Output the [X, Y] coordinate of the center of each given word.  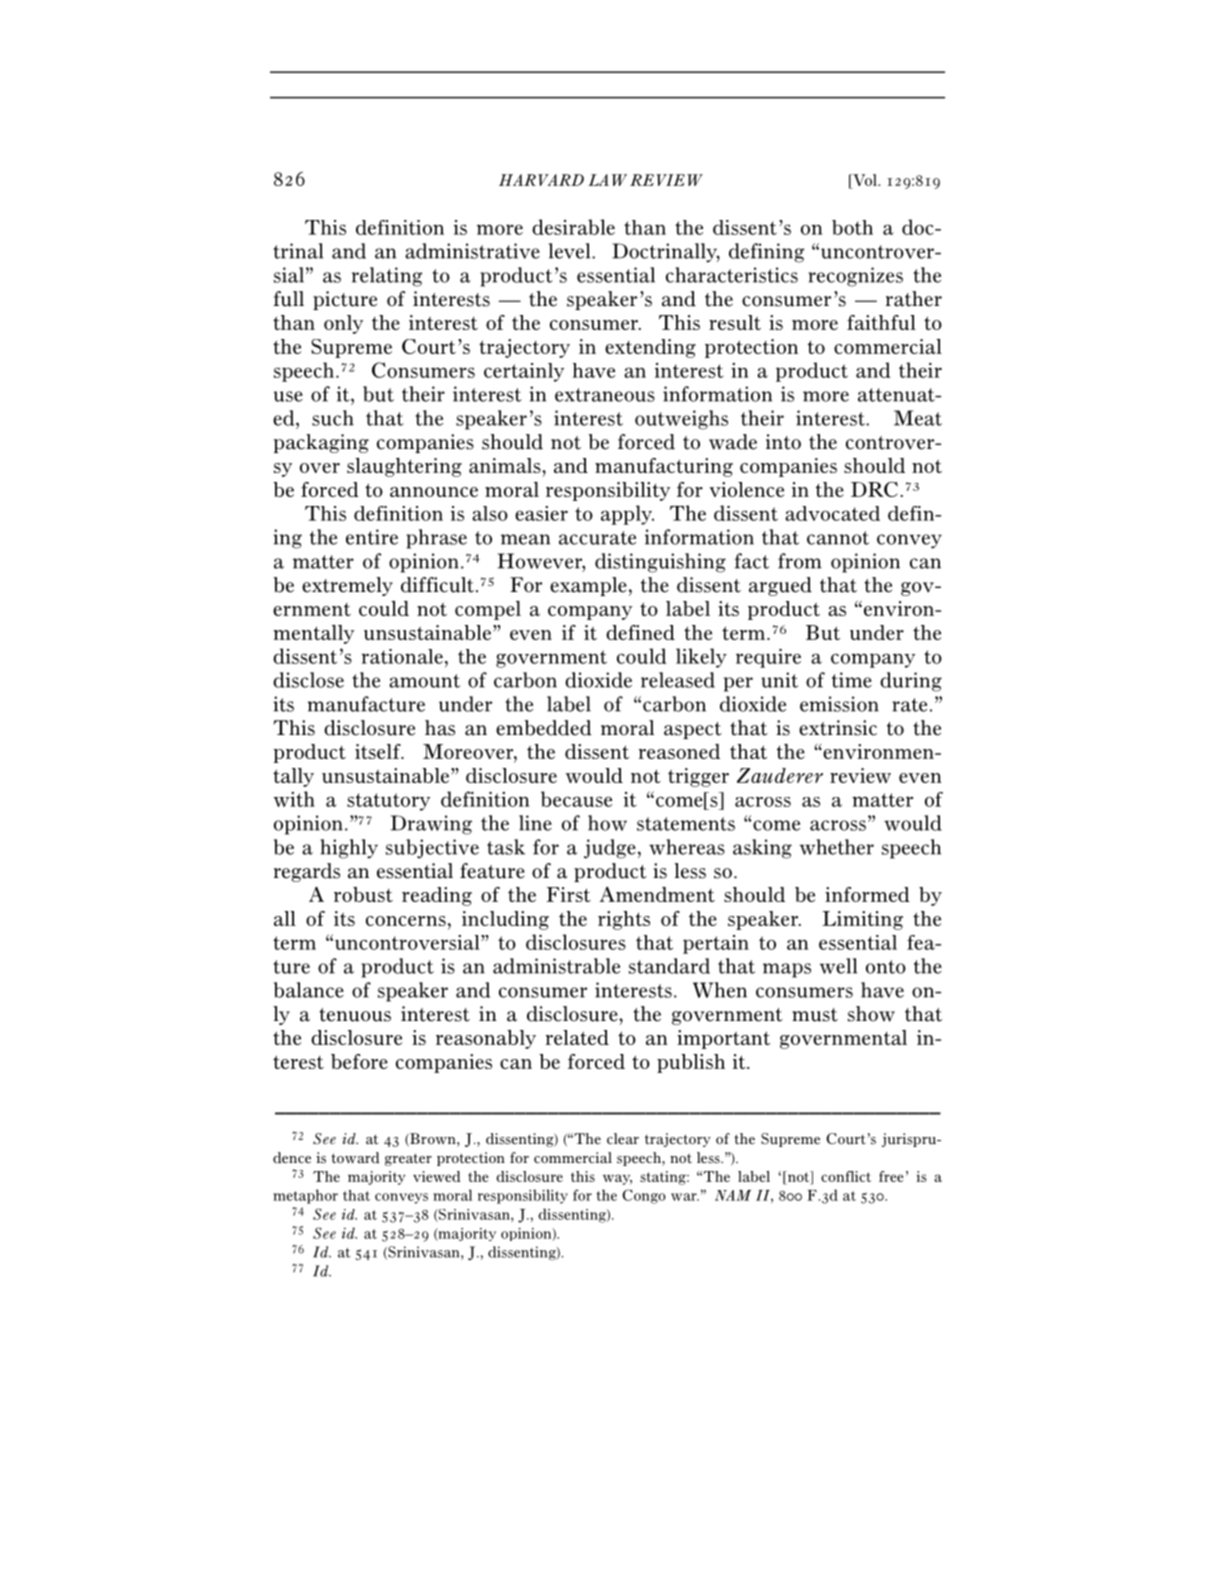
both [852, 227]
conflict [846, 1176]
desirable [573, 227]
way [617, 1179]
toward [355, 1158]
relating [387, 277]
